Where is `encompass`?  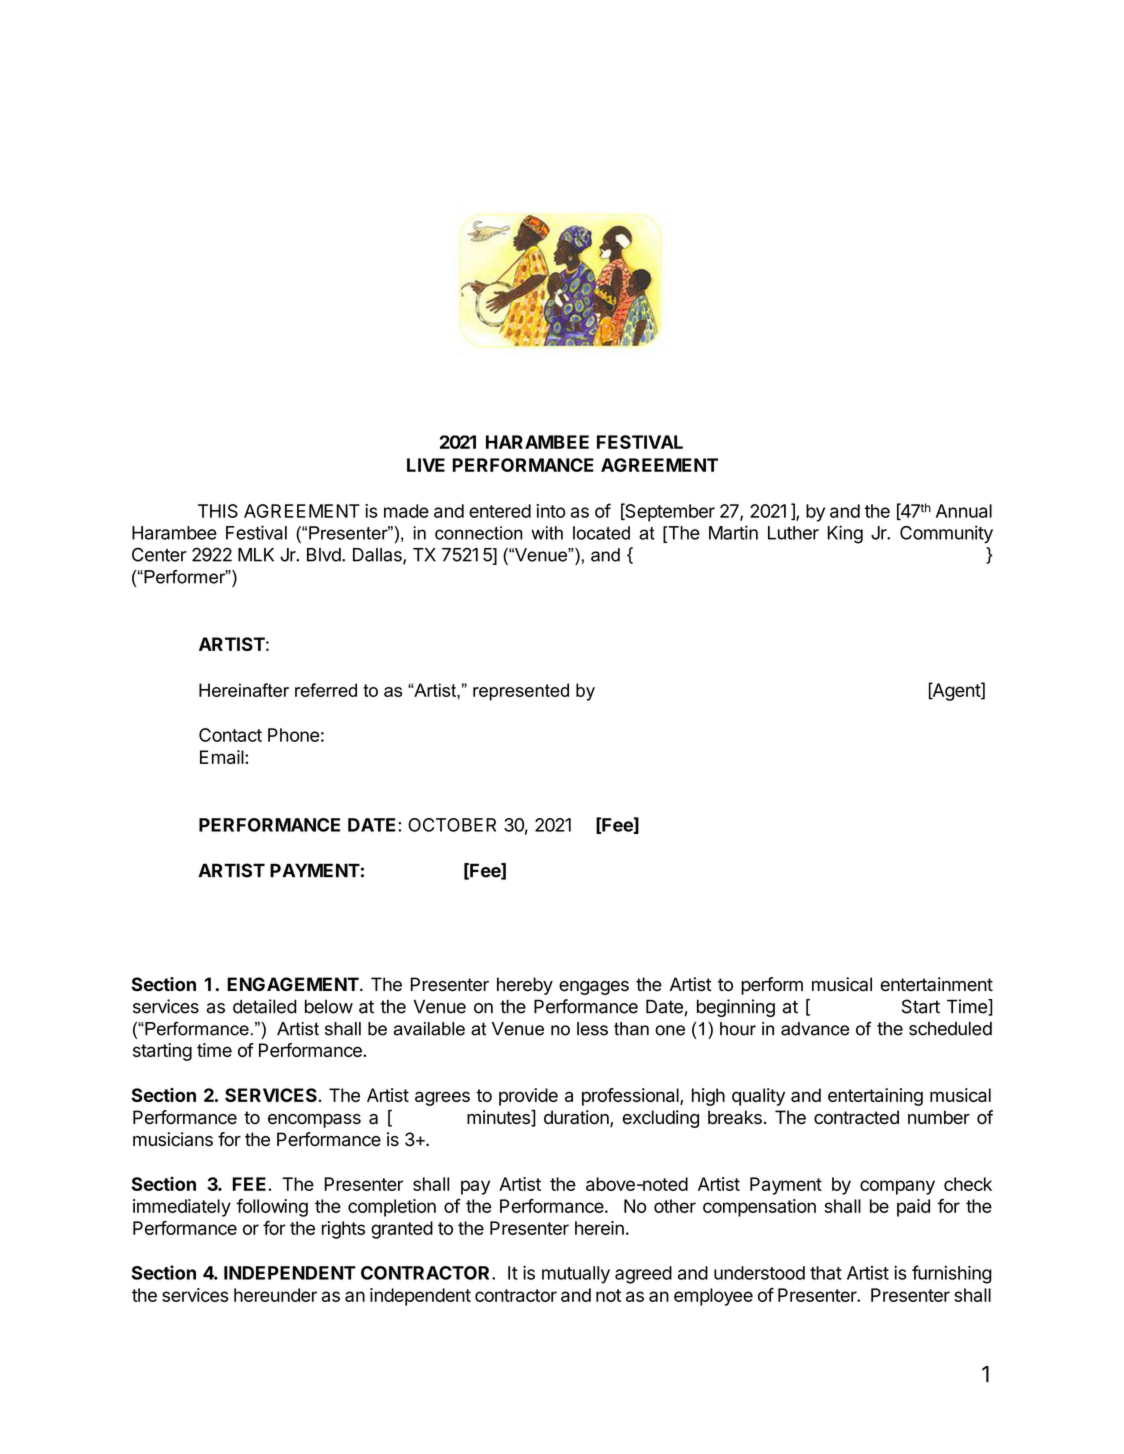 encompass is located at coordinates (314, 1121).
